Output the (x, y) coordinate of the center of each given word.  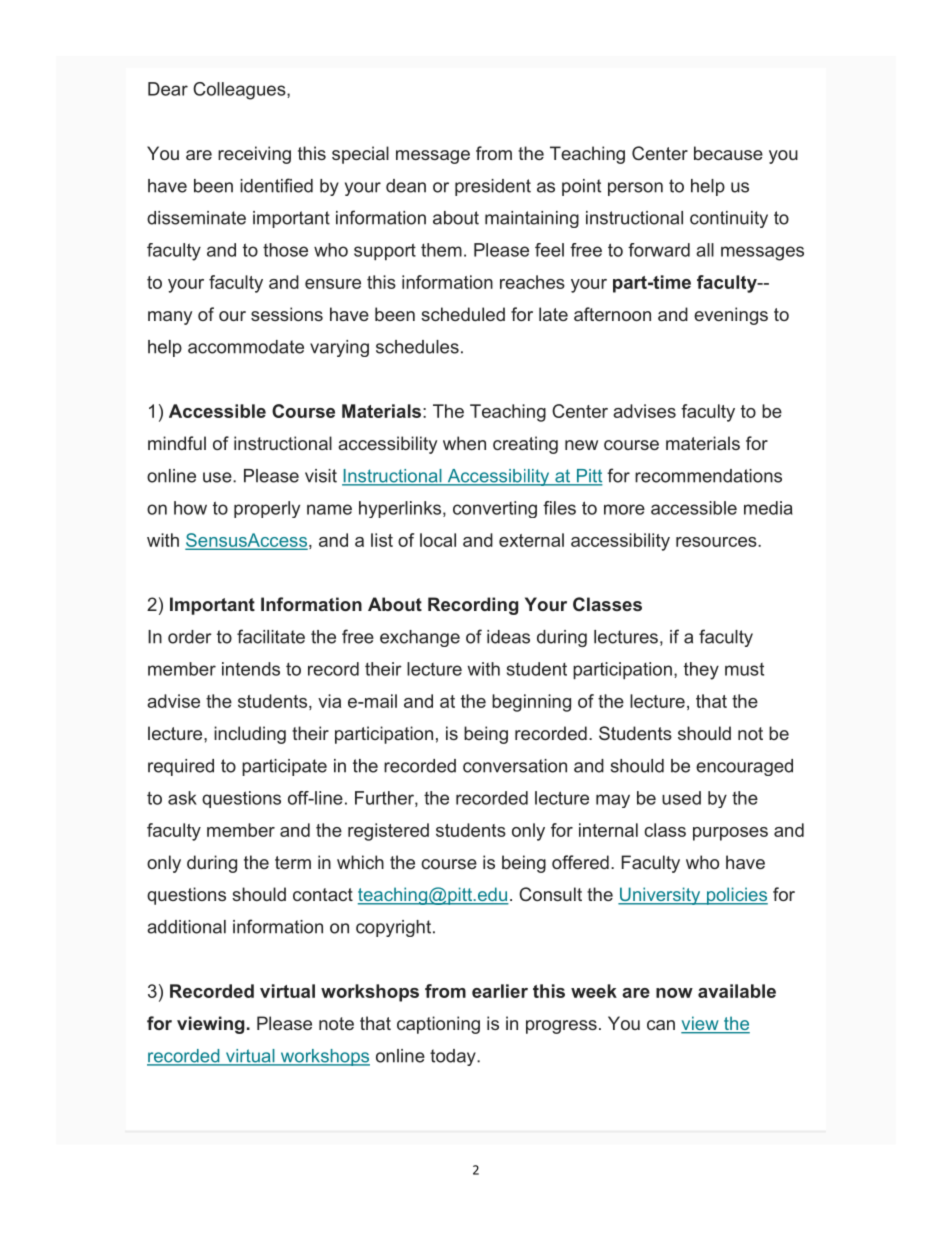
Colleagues (240, 91)
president (493, 187)
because (728, 153)
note (336, 1023)
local (438, 540)
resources (717, 542)
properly (267, 509)
